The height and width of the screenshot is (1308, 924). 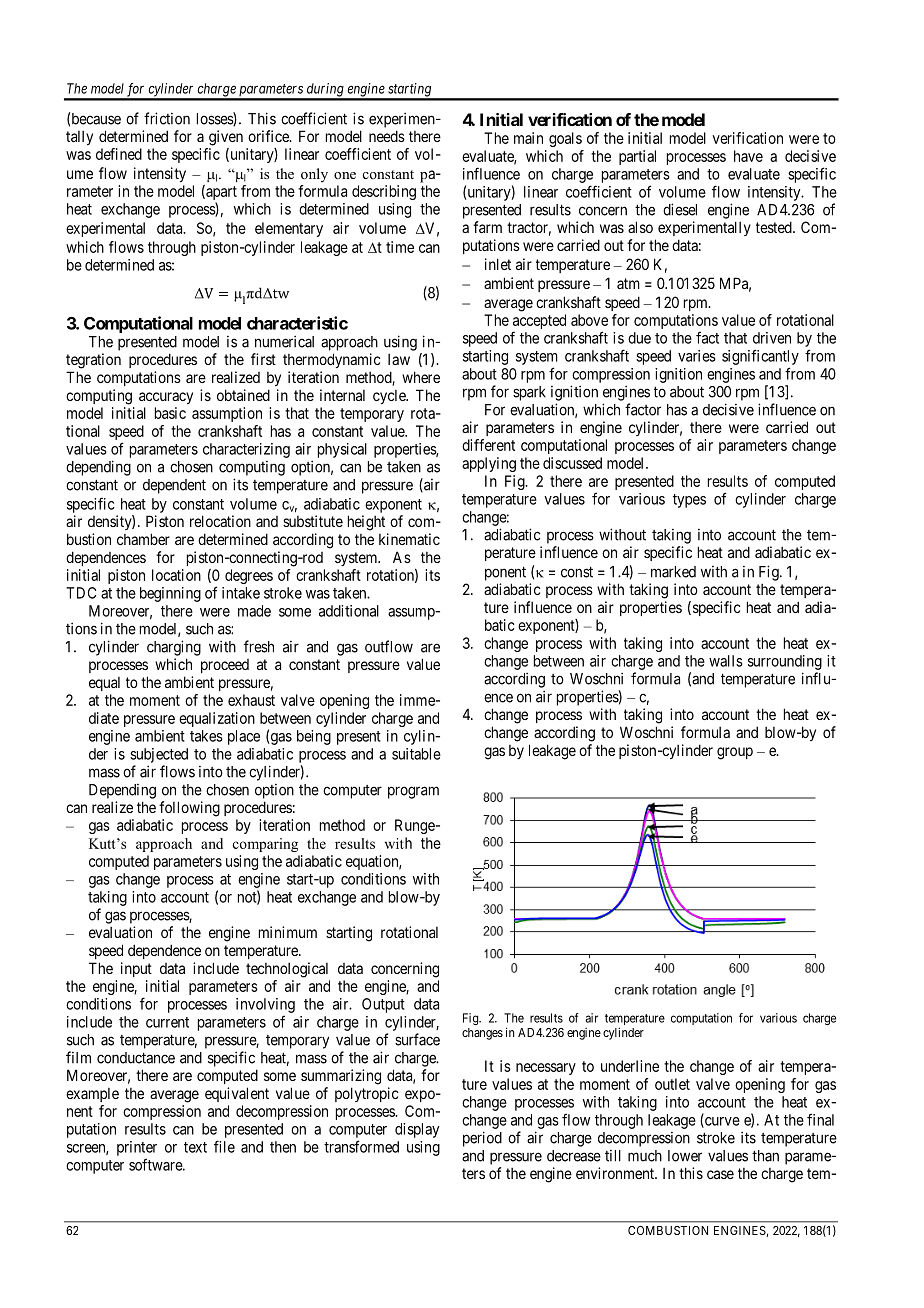 I want to click on input, so click(x=136, y=969).
